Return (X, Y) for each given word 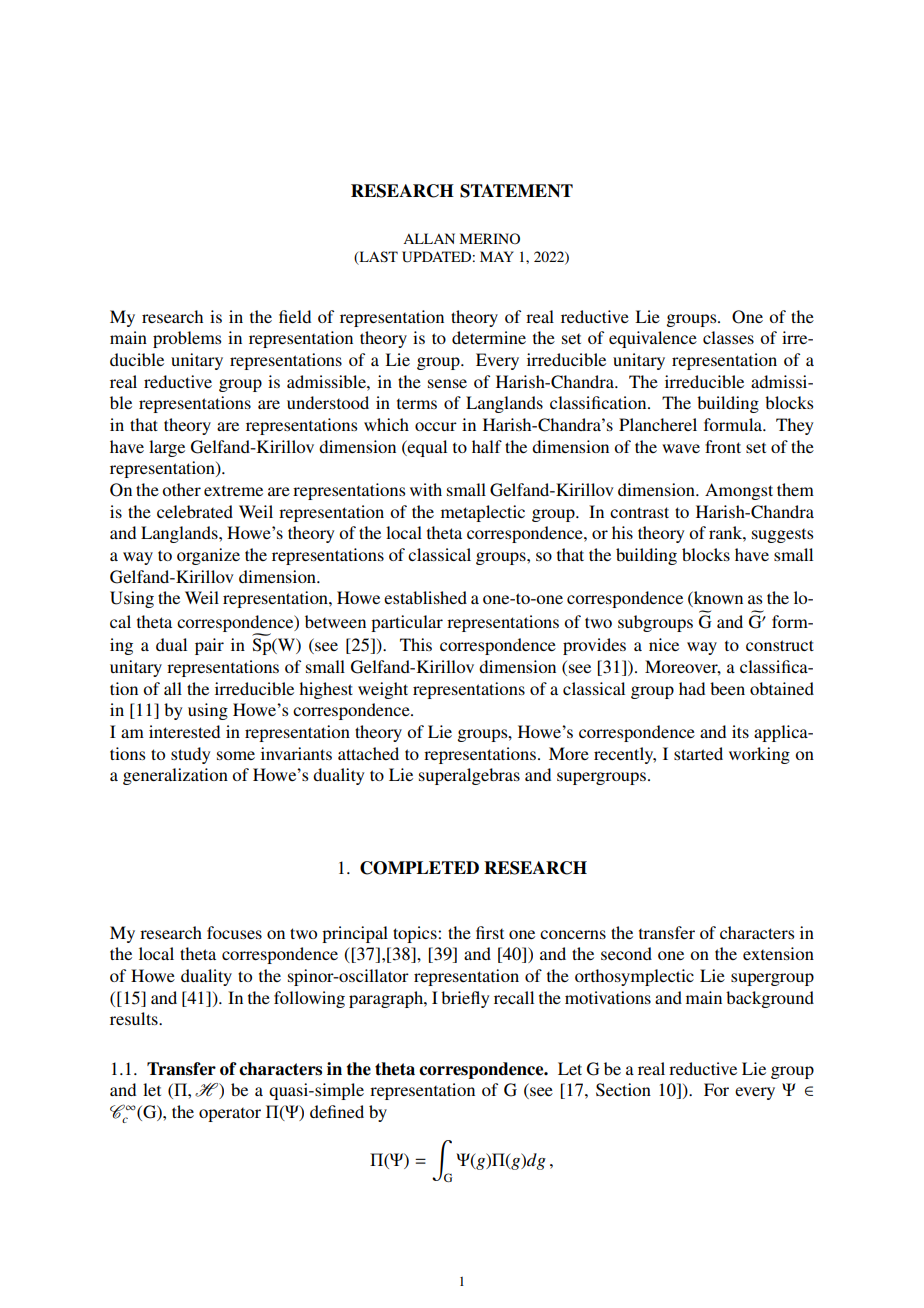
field (295, 316)
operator (230, 1115)
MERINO (490, 238)
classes (728, 337)
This (416, 644)
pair (209, 646)
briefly (465, 999)
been (727, 688)
